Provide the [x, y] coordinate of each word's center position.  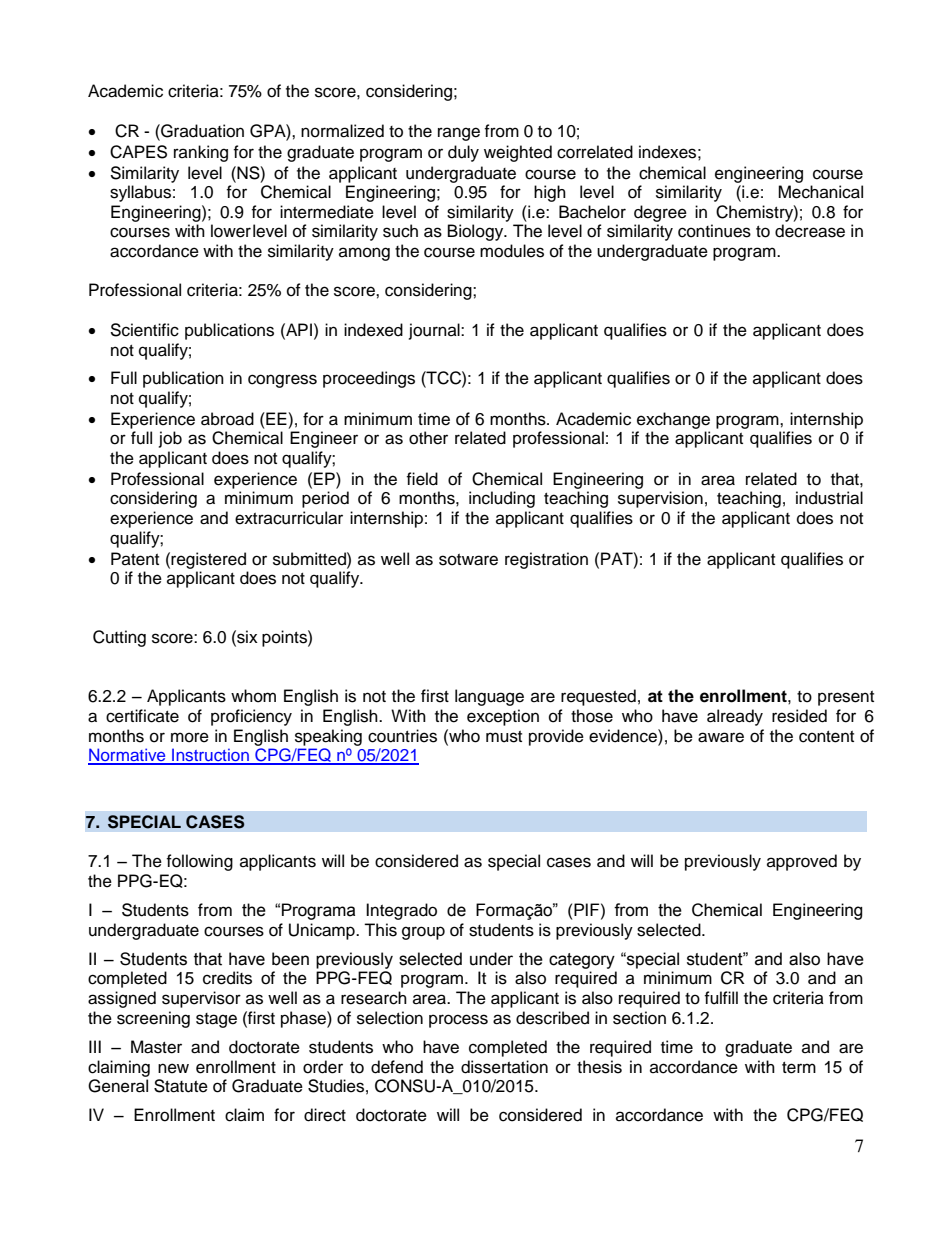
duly [463, 153]
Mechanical [820, 192]
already [735, 717]
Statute [181, 1086]
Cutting [119, 638]
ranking [201, 153]
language [489, 697]
